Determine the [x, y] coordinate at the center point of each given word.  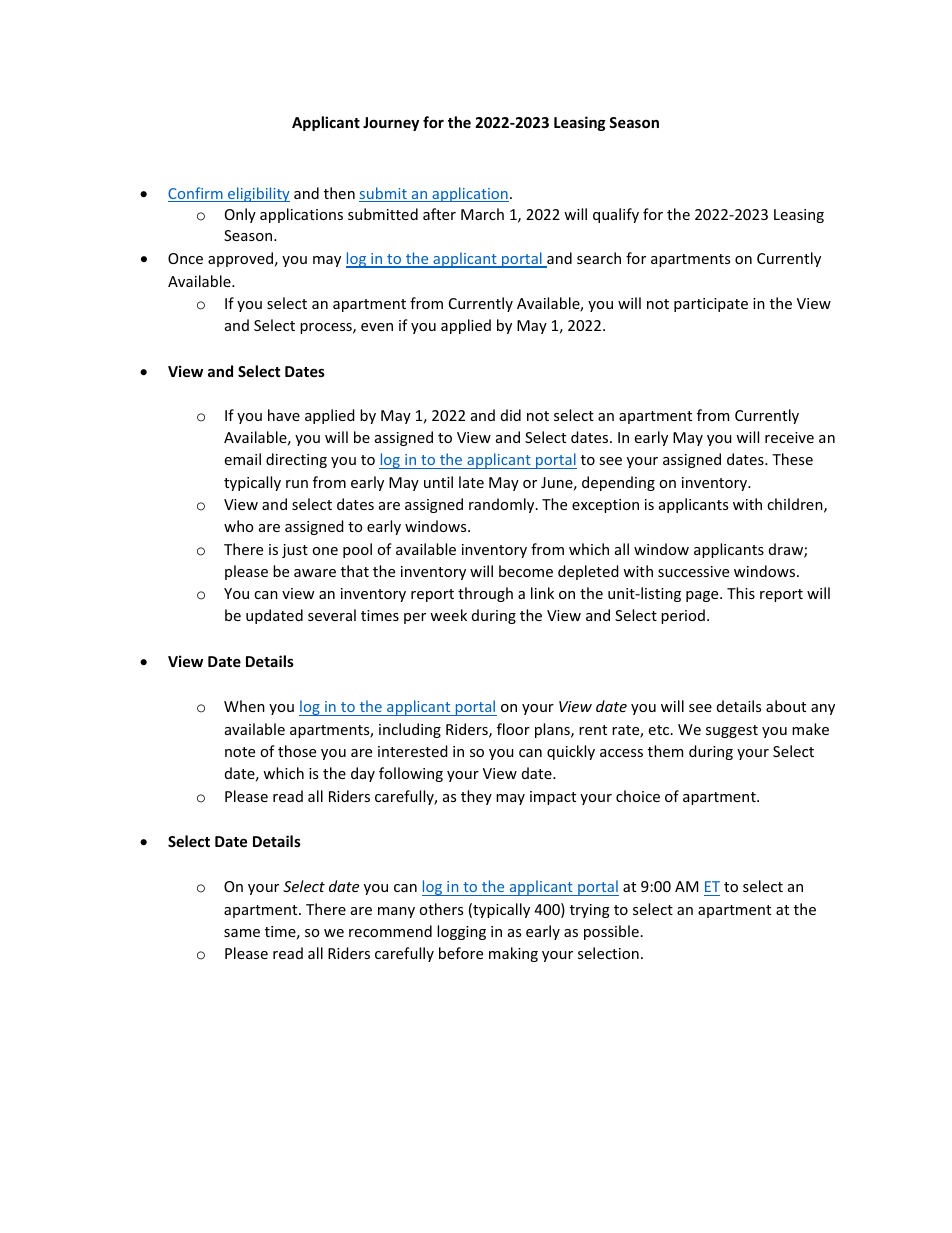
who [238, 526]
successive [693, 571]
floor [513, 729]
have [284, 415]
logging [461, 932]
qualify [616, 215]
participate [711, 305]
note [240, 752]
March [482, 214]
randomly [503, 505]
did [511, 415]
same [242, 933]
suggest [732, 731]
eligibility [258, 194]
